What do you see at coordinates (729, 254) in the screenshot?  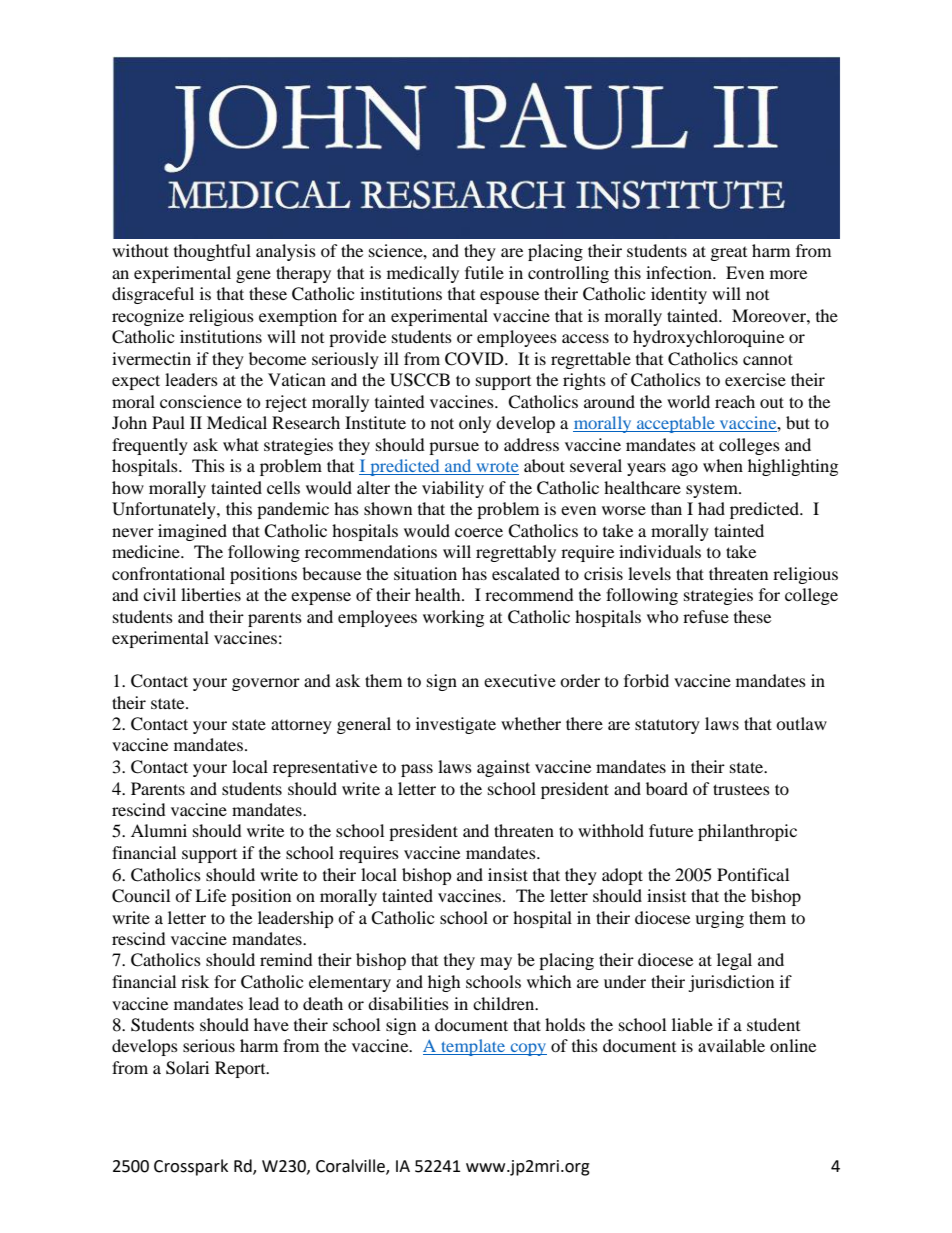 I see `great` at bounding box center [729, 254].
